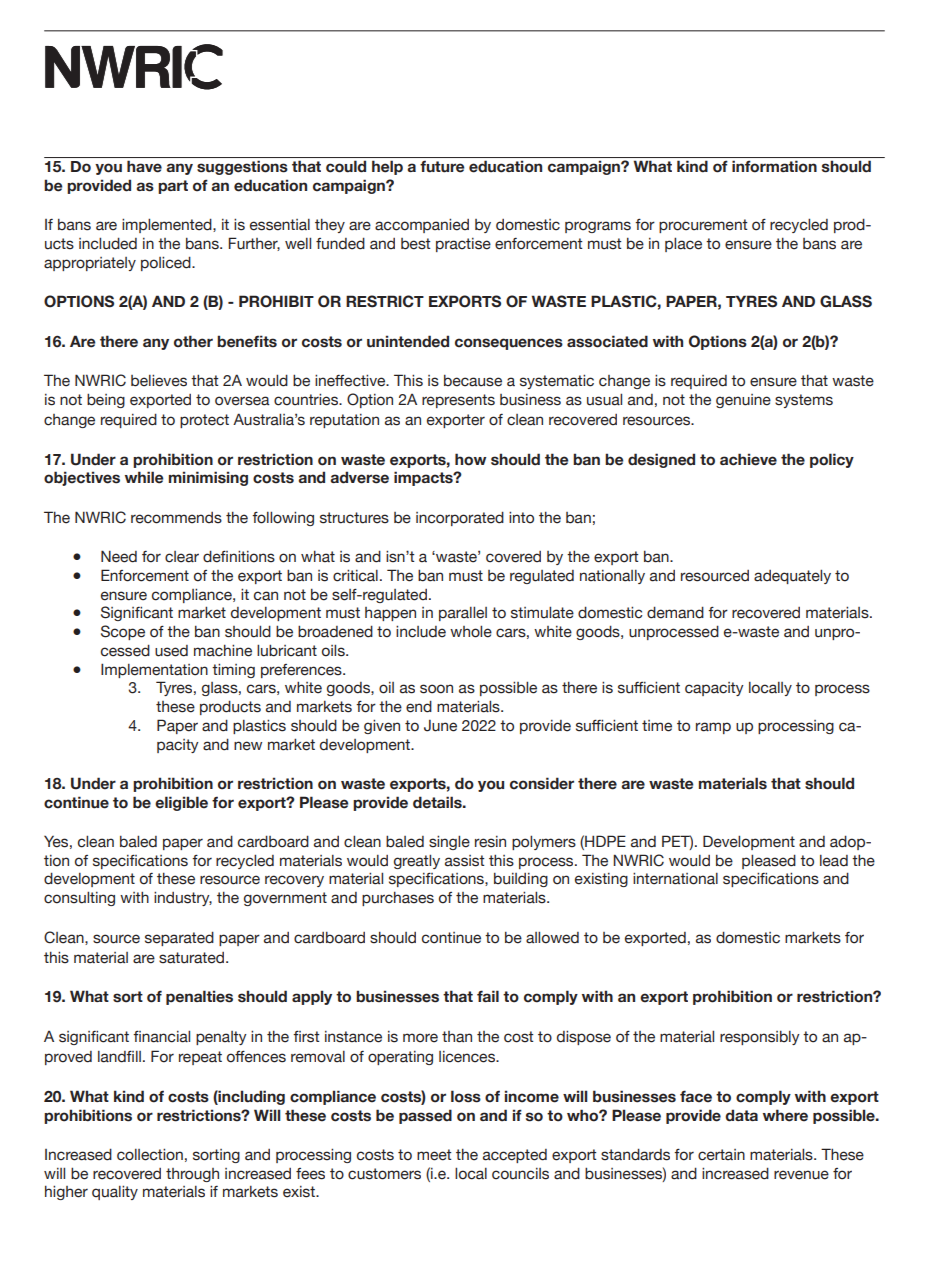  What do you see at coordinates (721, 1155) in the screenshot?
I see `certain` at bounding box center [721, 1155].
